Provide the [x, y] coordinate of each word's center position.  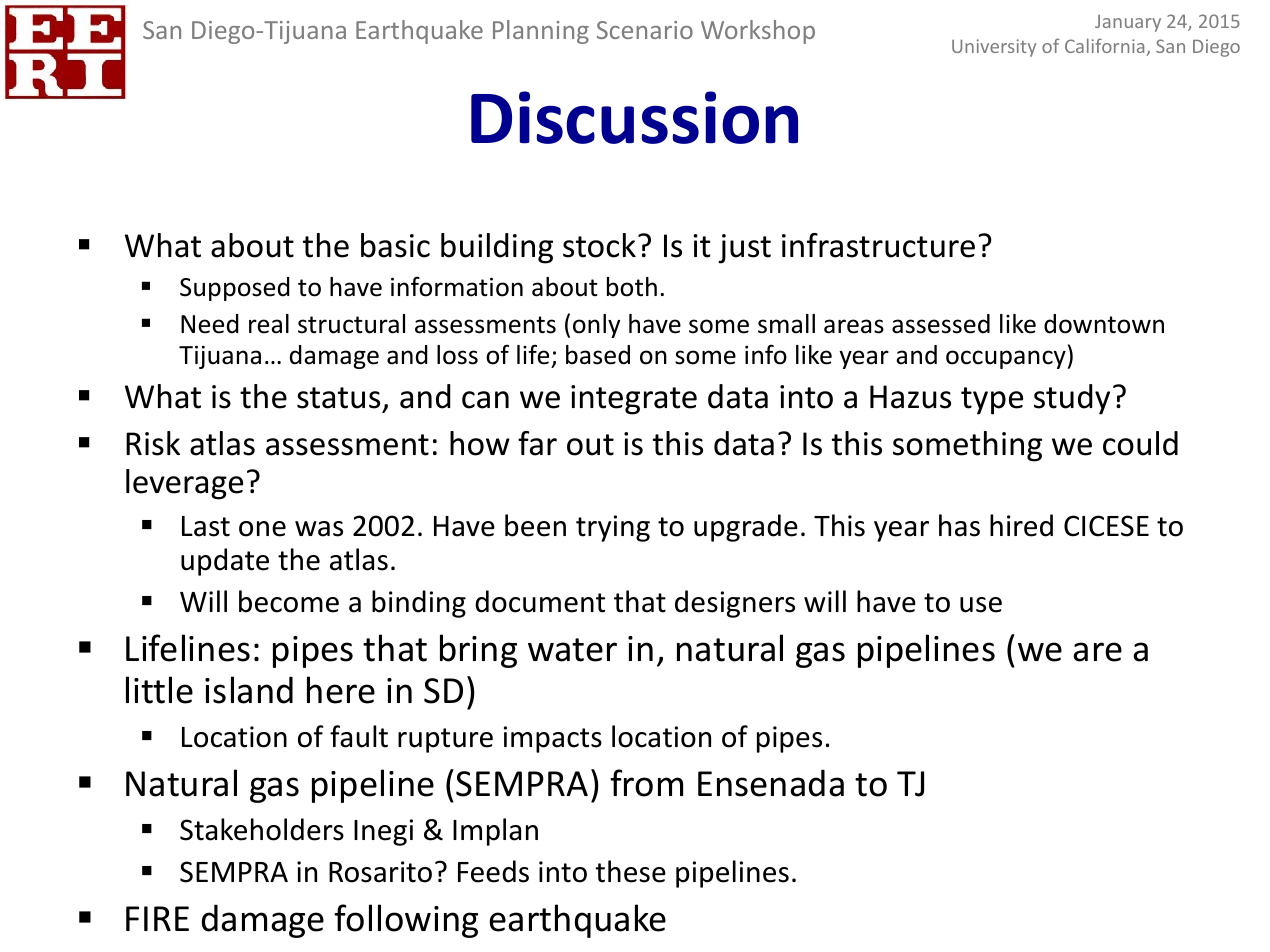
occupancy [1006, 359]
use [981, 605]
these [630, 871]
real [269, 324]
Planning [541, 32]
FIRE [157, 918]
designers [735, 604]
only [596, 326]
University [994, 48]
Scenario [645, 30]
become [289, 601]
